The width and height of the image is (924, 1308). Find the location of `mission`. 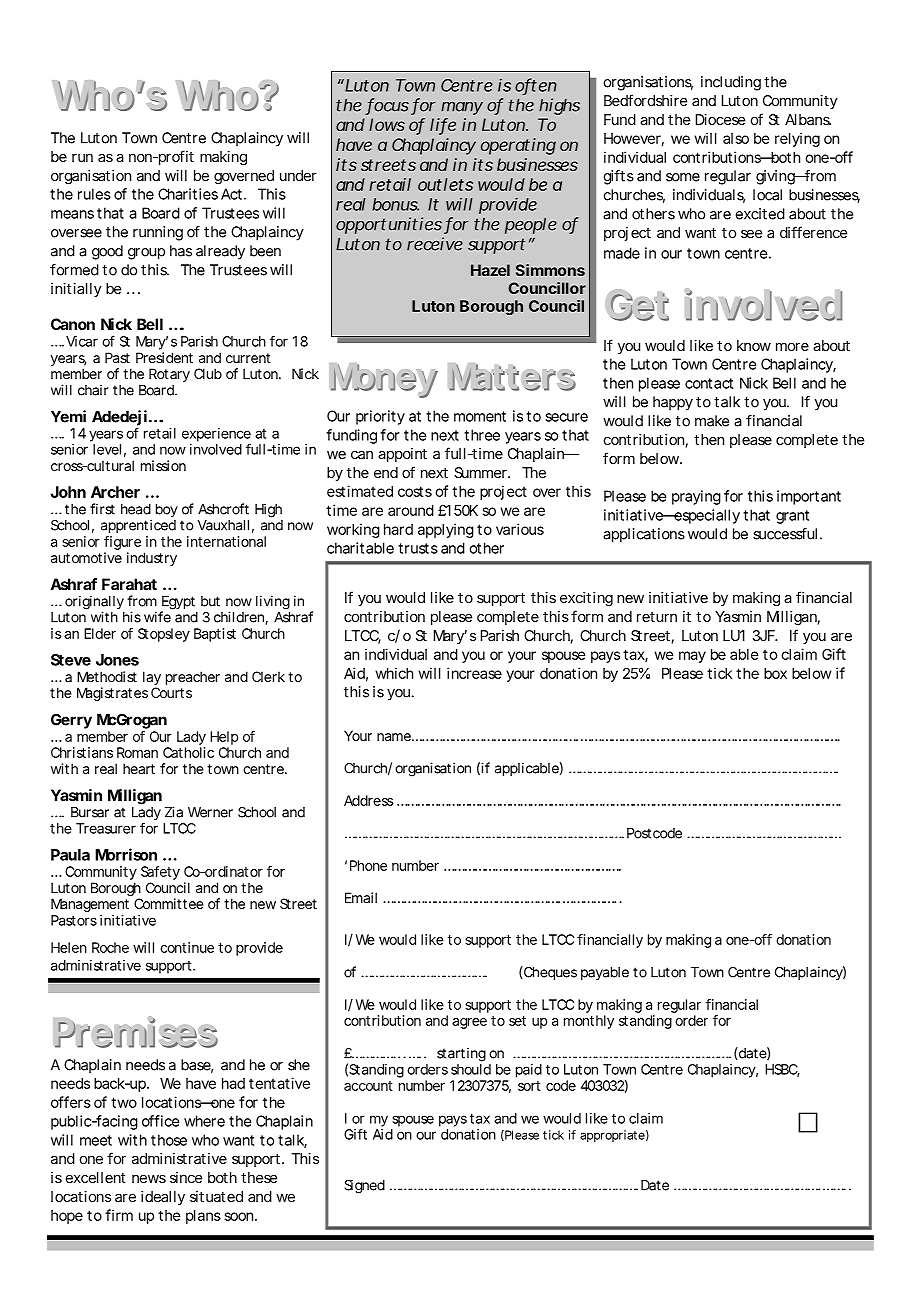

mission is located at coordinates (163, 465).
